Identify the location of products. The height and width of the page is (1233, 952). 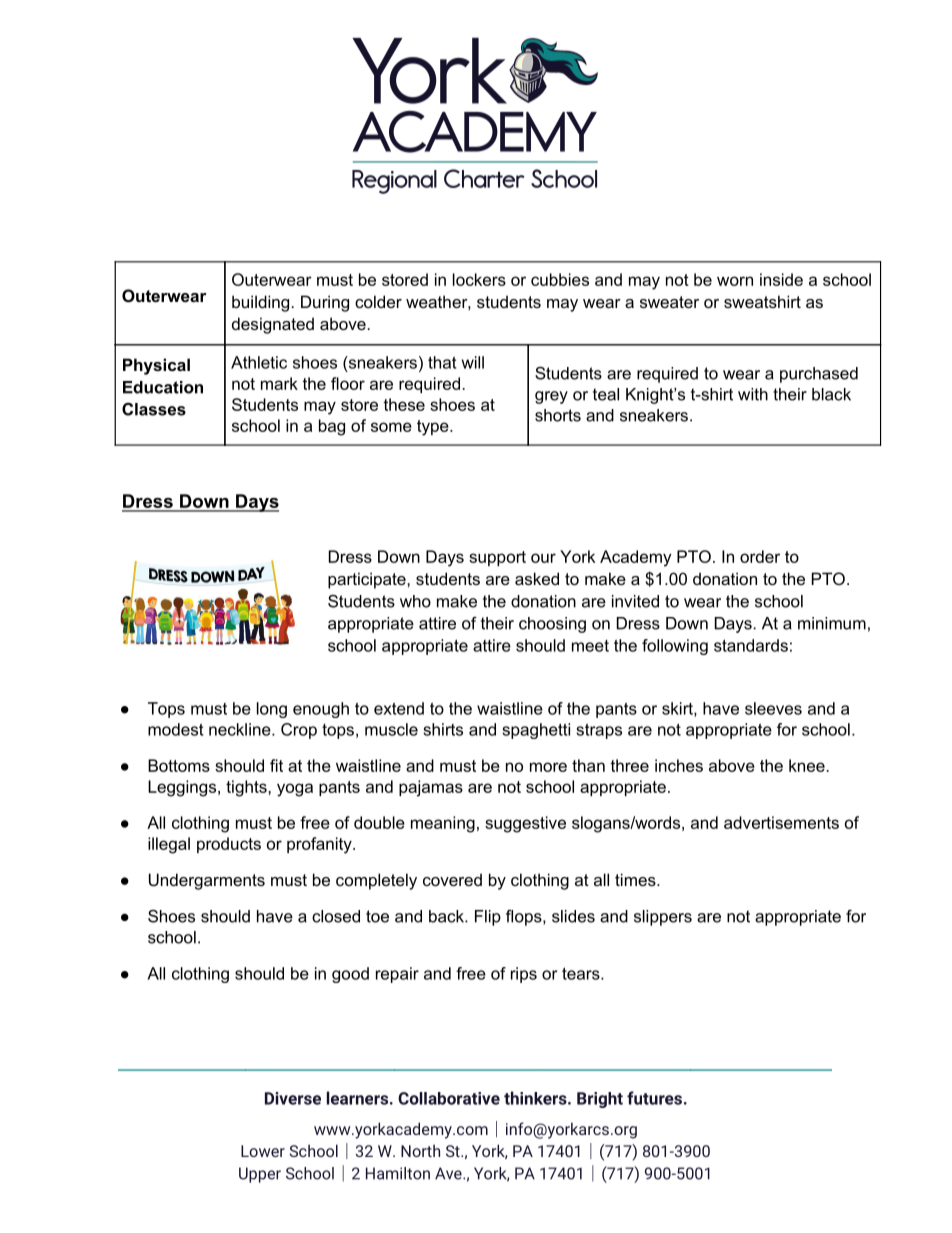
(229, 845).
